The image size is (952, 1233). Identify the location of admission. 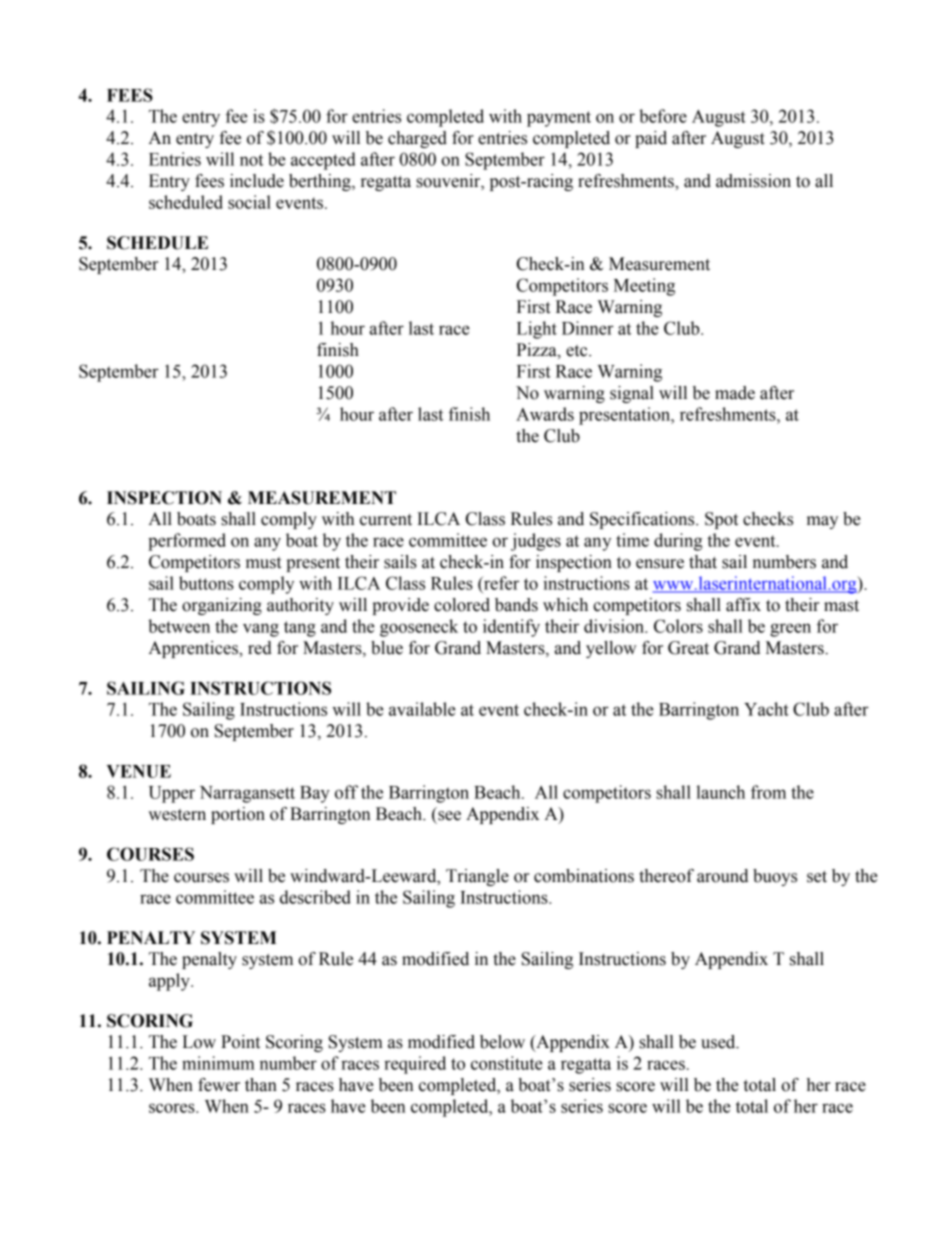
(753, 181).
